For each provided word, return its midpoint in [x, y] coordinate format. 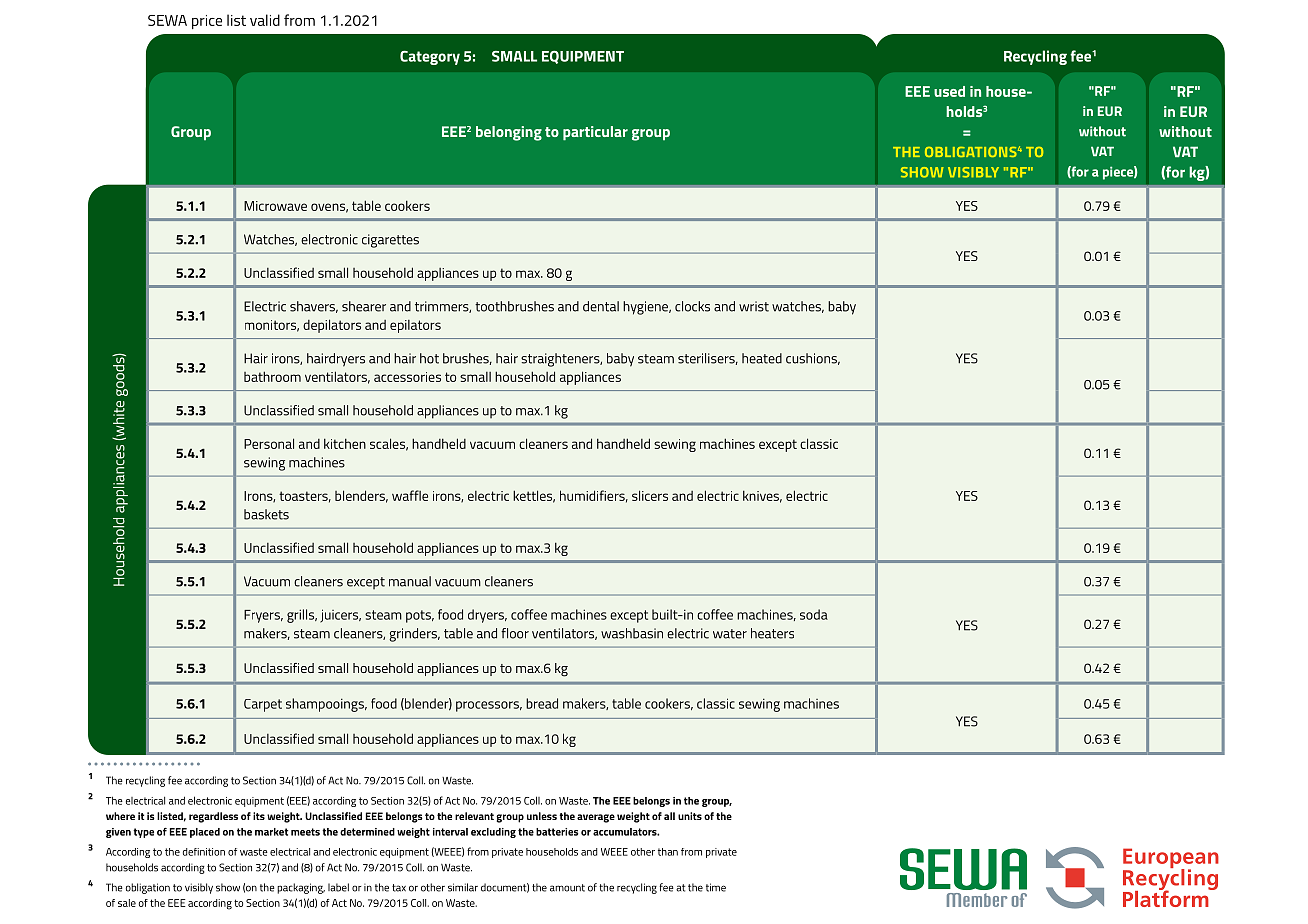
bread [542, 703]
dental [601, 306]
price [207, 22]
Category [430, 58]
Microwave [275, 206]
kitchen [345, 443]
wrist [754, 306]
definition [204, 852]
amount [567, 888]
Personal [269, 443]
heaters [772, 633]
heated [762, 358]
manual [410, 581]
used [949, 91]
